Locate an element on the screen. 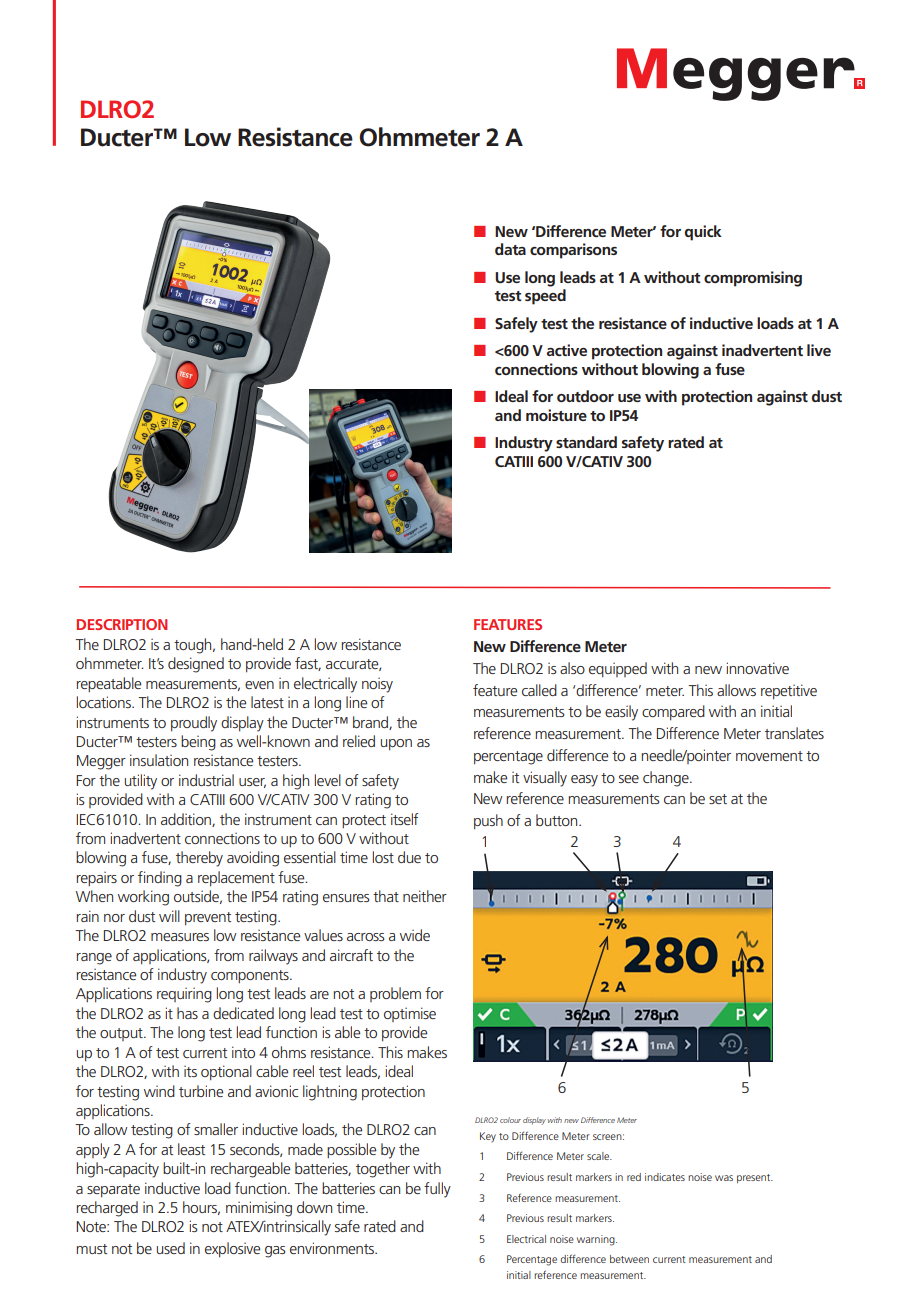 The width and height of the screenshot is (924, 1308). noisy is located at coordinates (377, 685).
